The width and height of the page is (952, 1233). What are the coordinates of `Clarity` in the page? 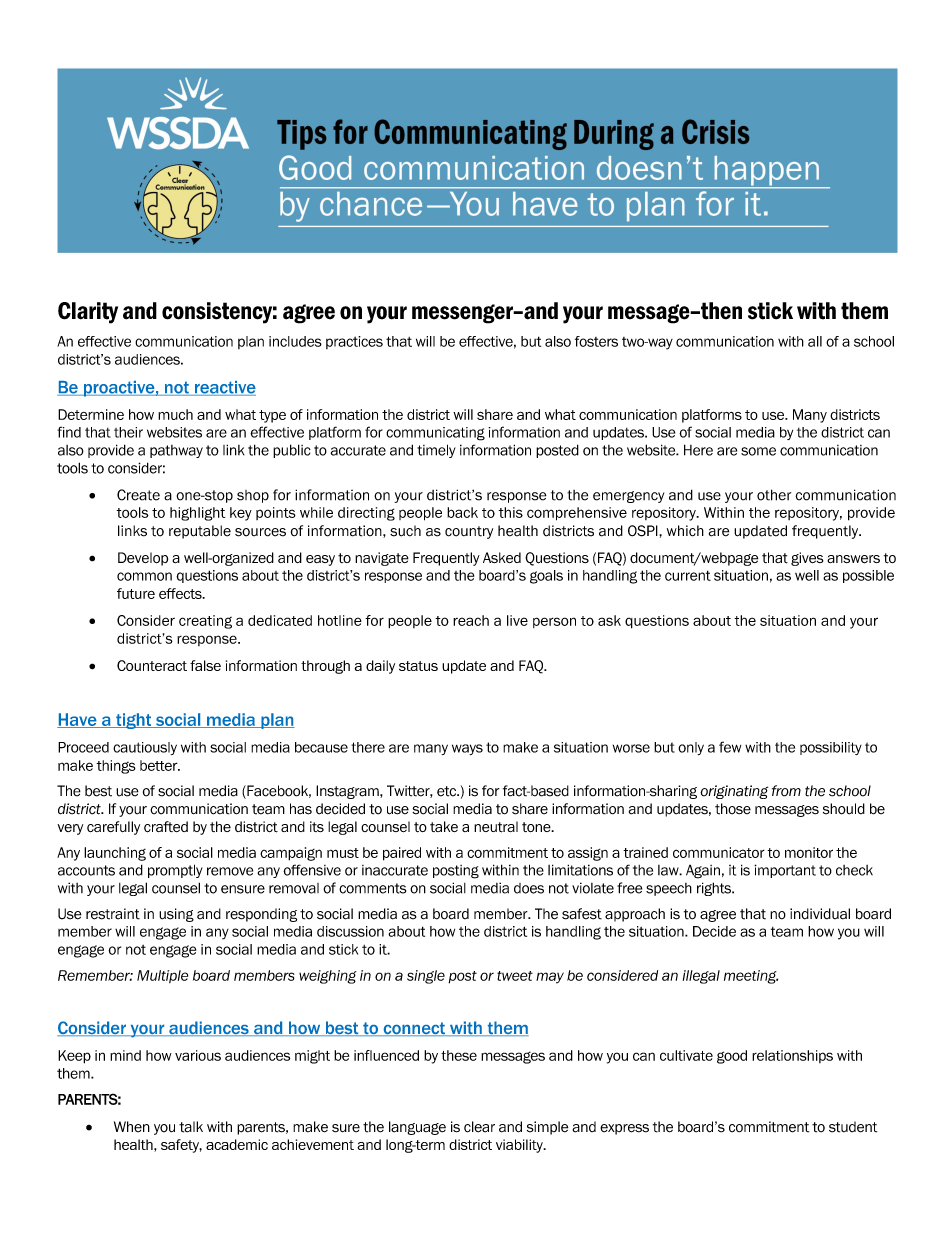 It's located at (88, 313).
